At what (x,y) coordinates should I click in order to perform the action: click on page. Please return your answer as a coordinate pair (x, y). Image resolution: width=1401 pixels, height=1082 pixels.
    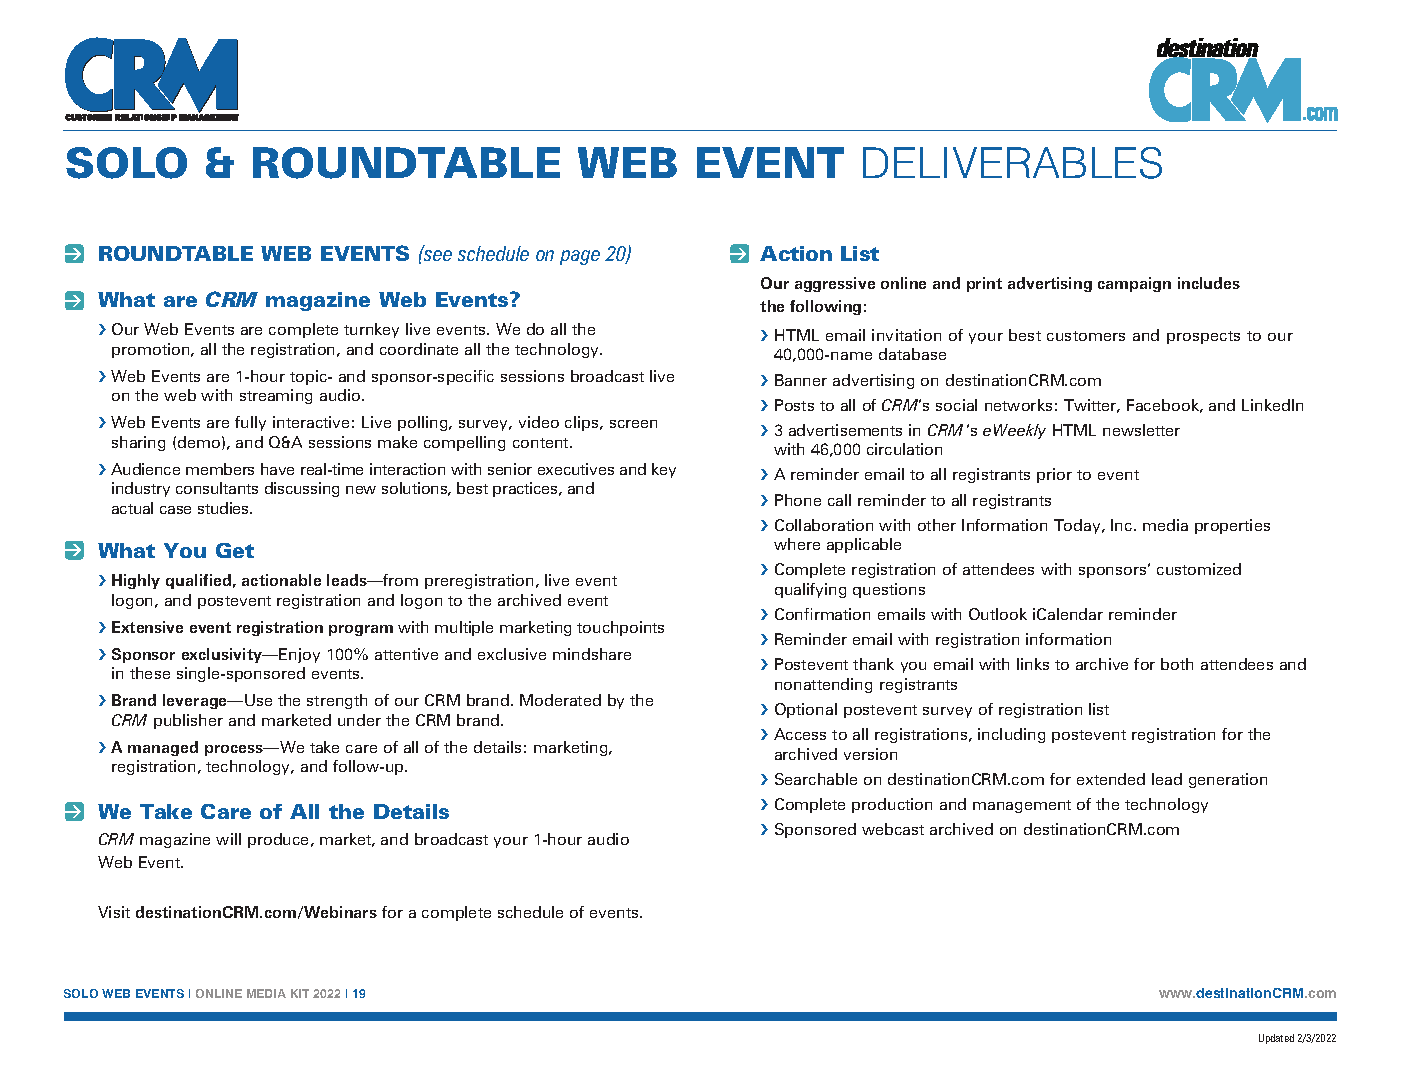
    Looking at the image, I should click on (580, 257).
